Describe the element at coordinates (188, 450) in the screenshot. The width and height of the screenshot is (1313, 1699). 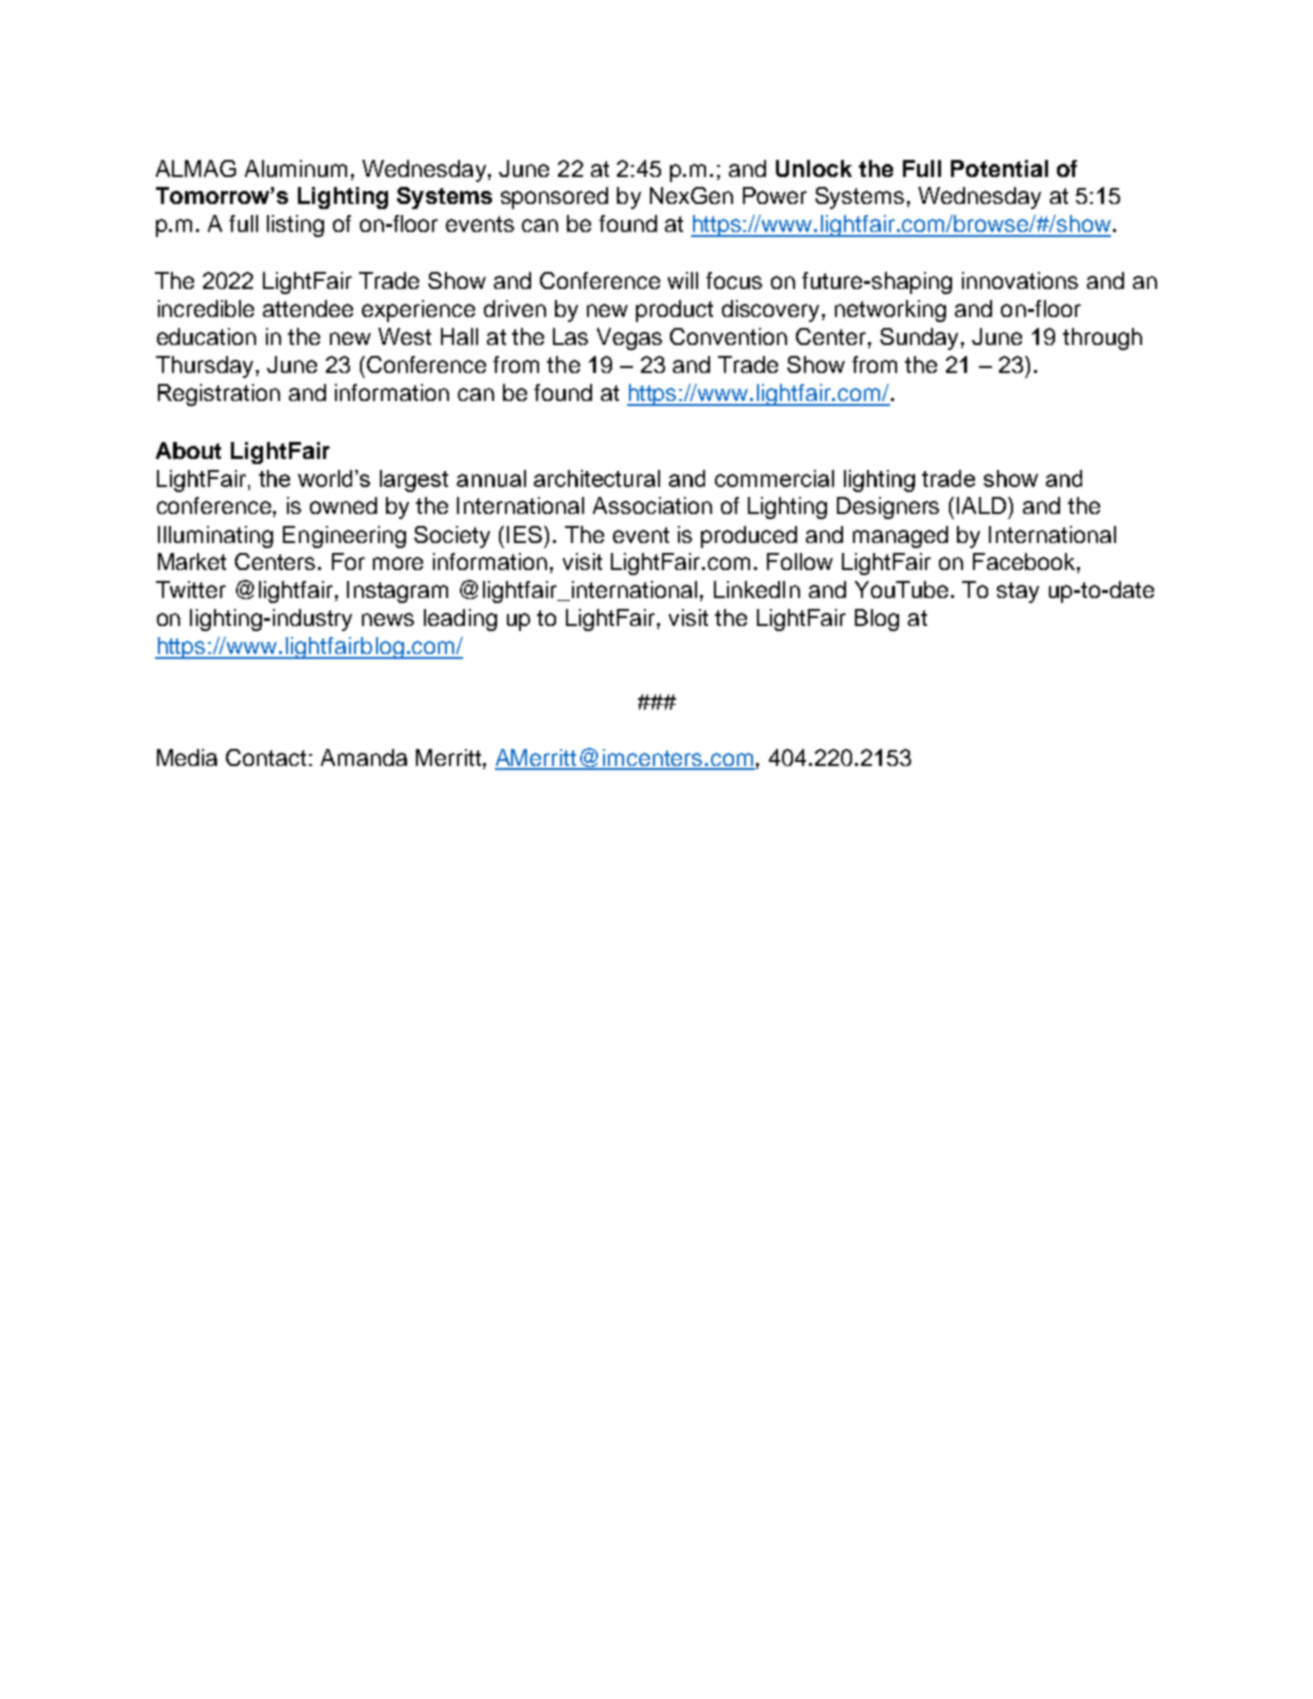
I see `About` at that location.
